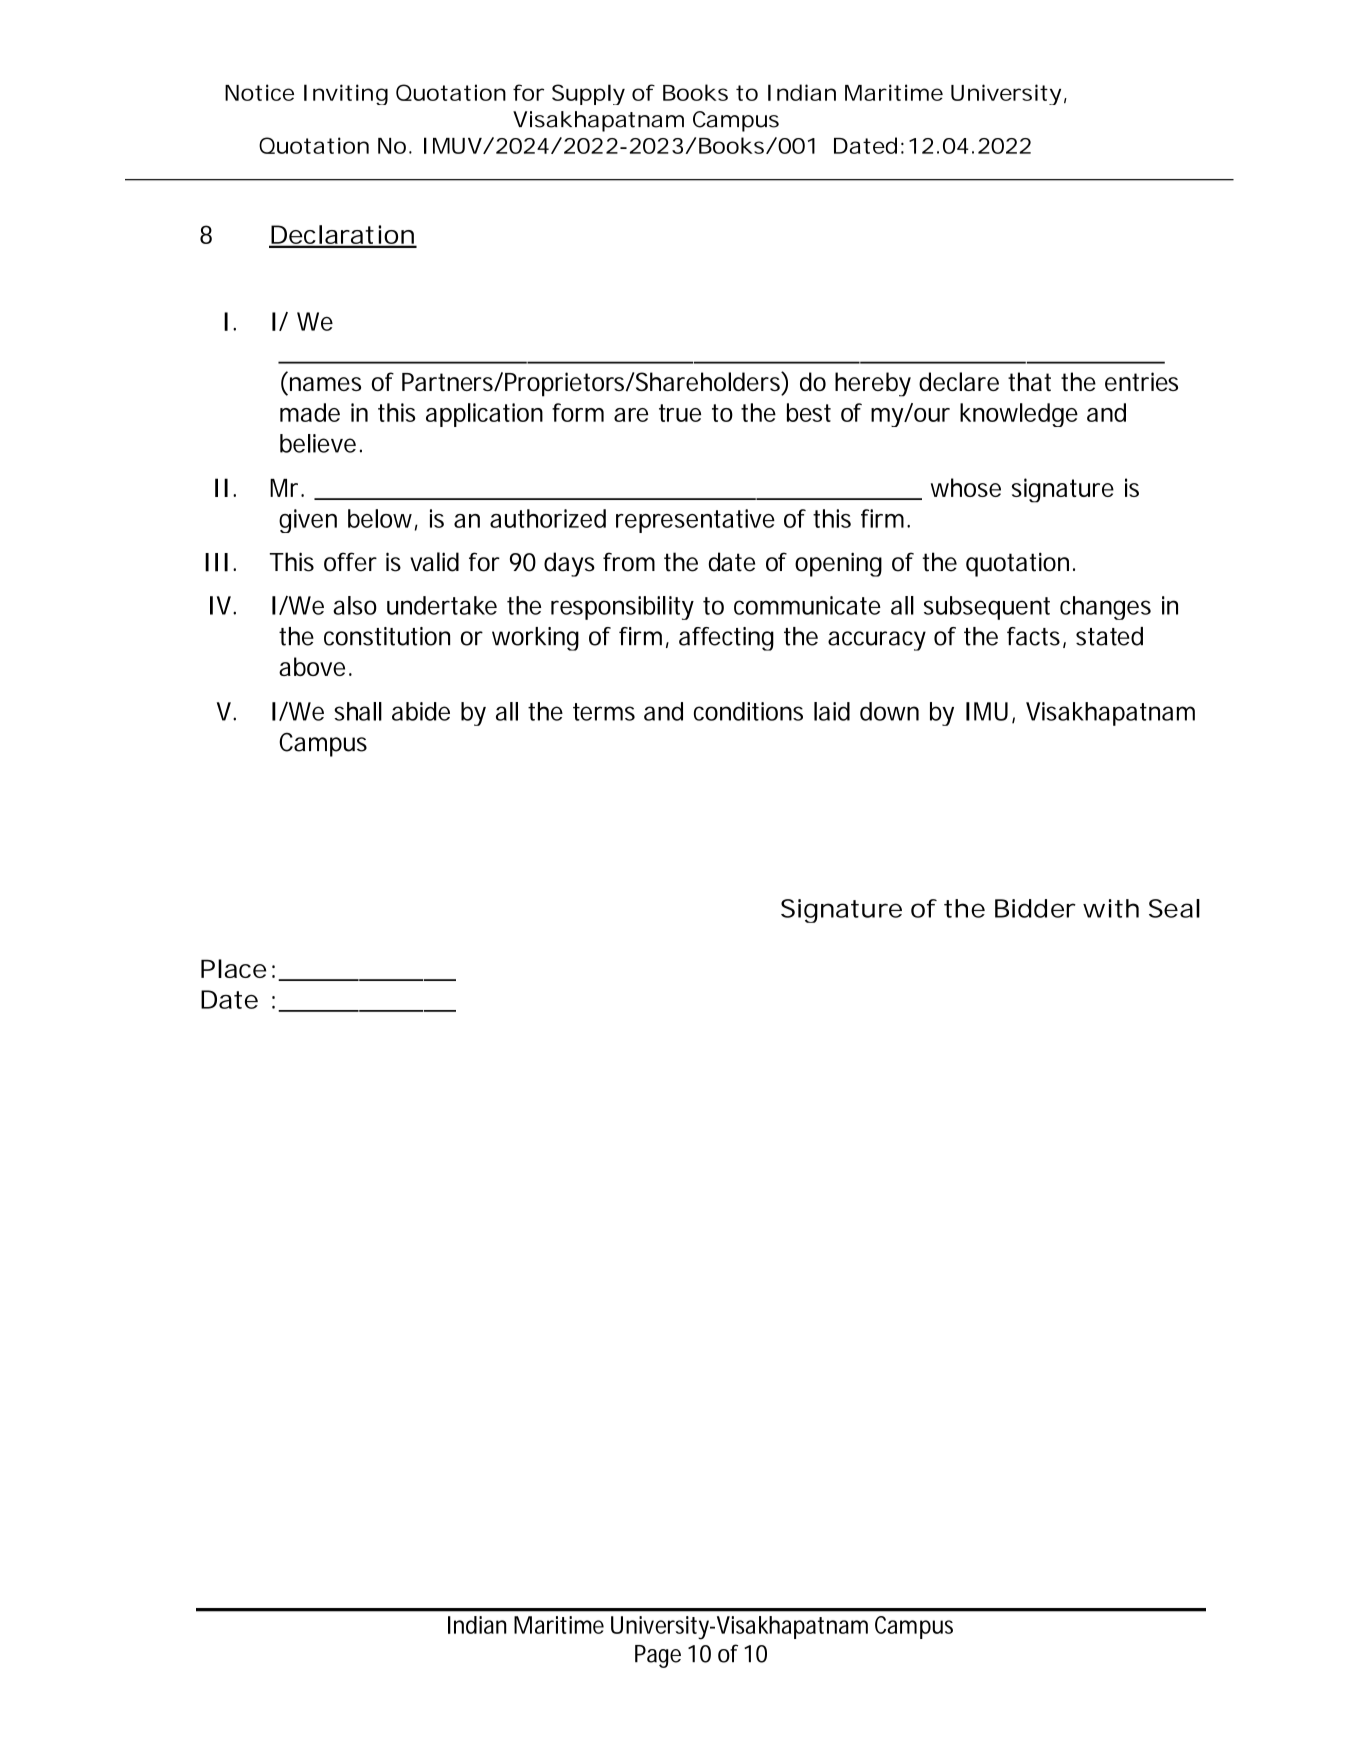  What do you see at coordinates (358, 711) in the image?
I see `shall` at bounding box center [358, 711].
